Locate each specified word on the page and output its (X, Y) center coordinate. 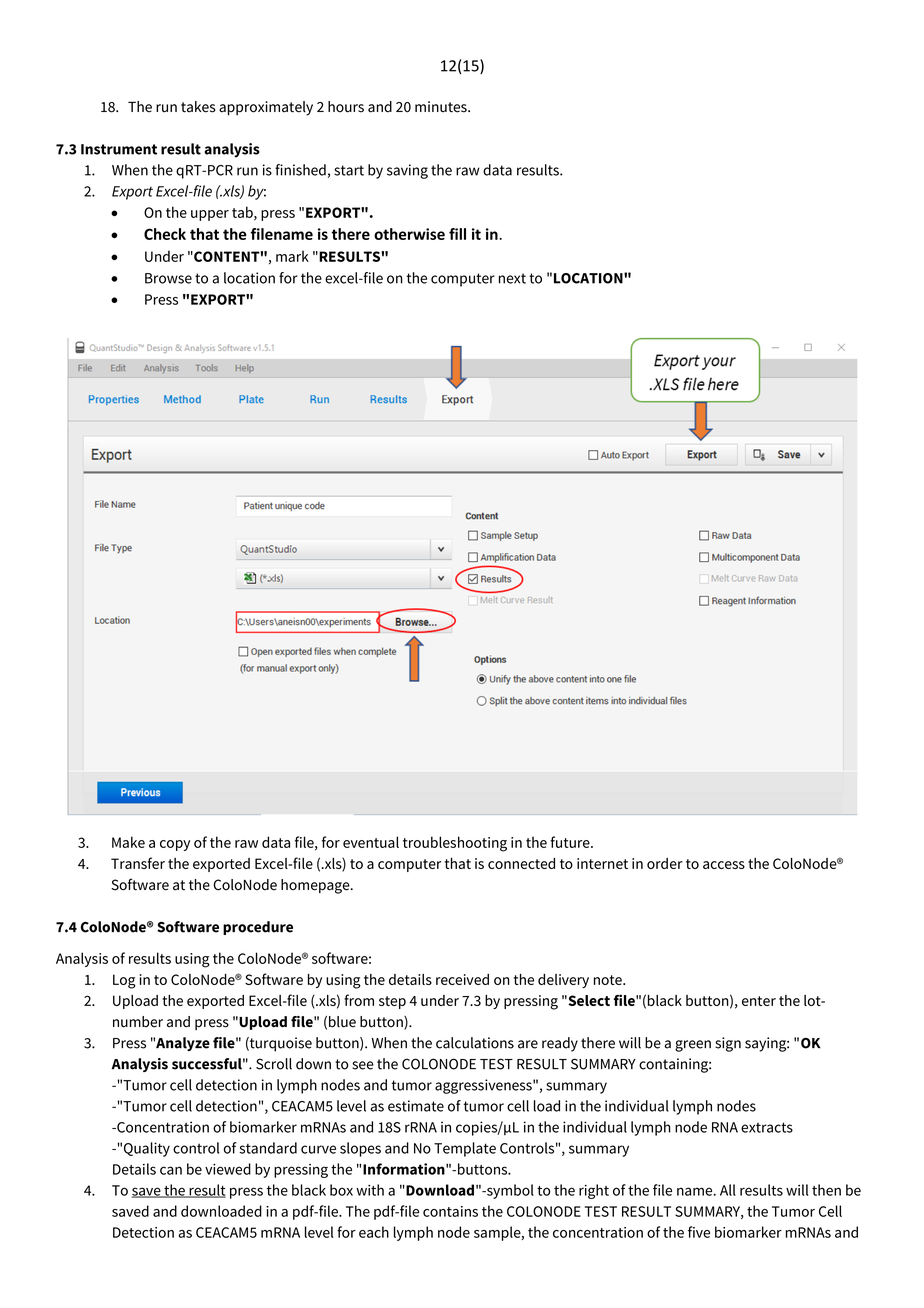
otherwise (409, 234)
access (724, 865)
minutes (442, 107)
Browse (168, 278)
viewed (228, 1169)
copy (175, 845)
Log (124, 981)
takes (198, 107)
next (512, 278)
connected (521, 863)
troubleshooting (455, 844)
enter (759, 1001)
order (665, 863)
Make (128, 842)
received (462, 979)
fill (457, 234)
